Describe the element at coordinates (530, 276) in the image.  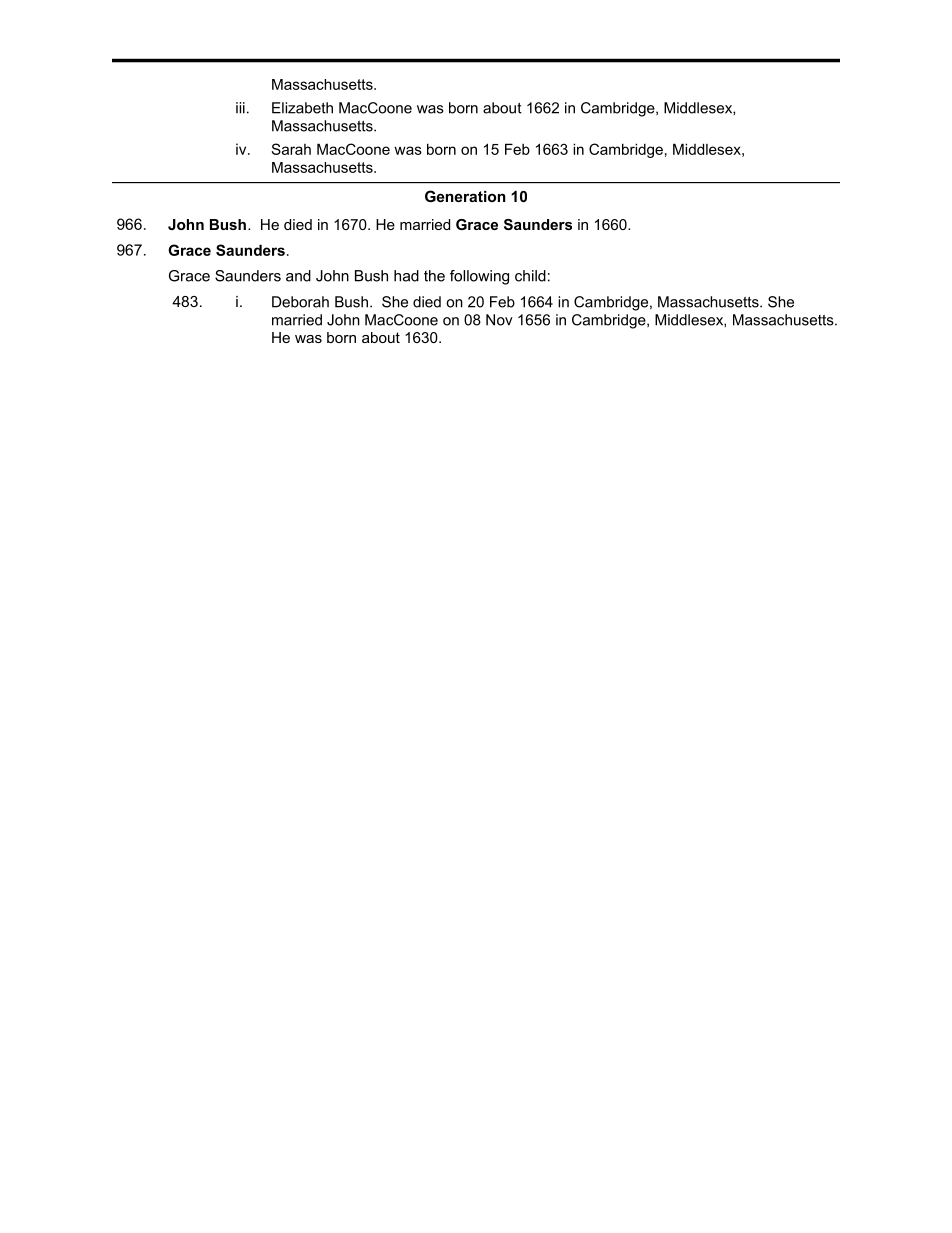
I see `child` at that location.
